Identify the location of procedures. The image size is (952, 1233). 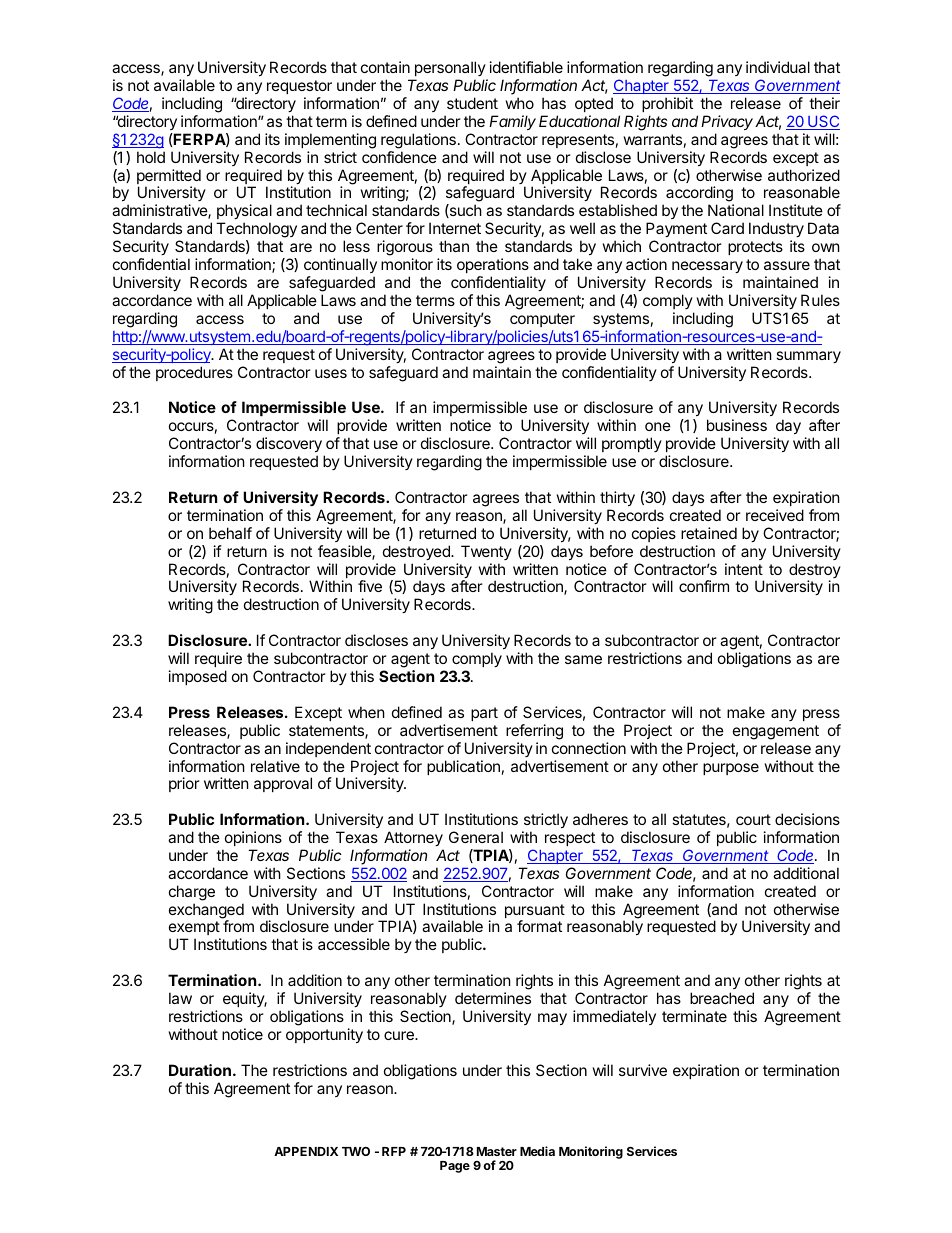
(194, 373).
